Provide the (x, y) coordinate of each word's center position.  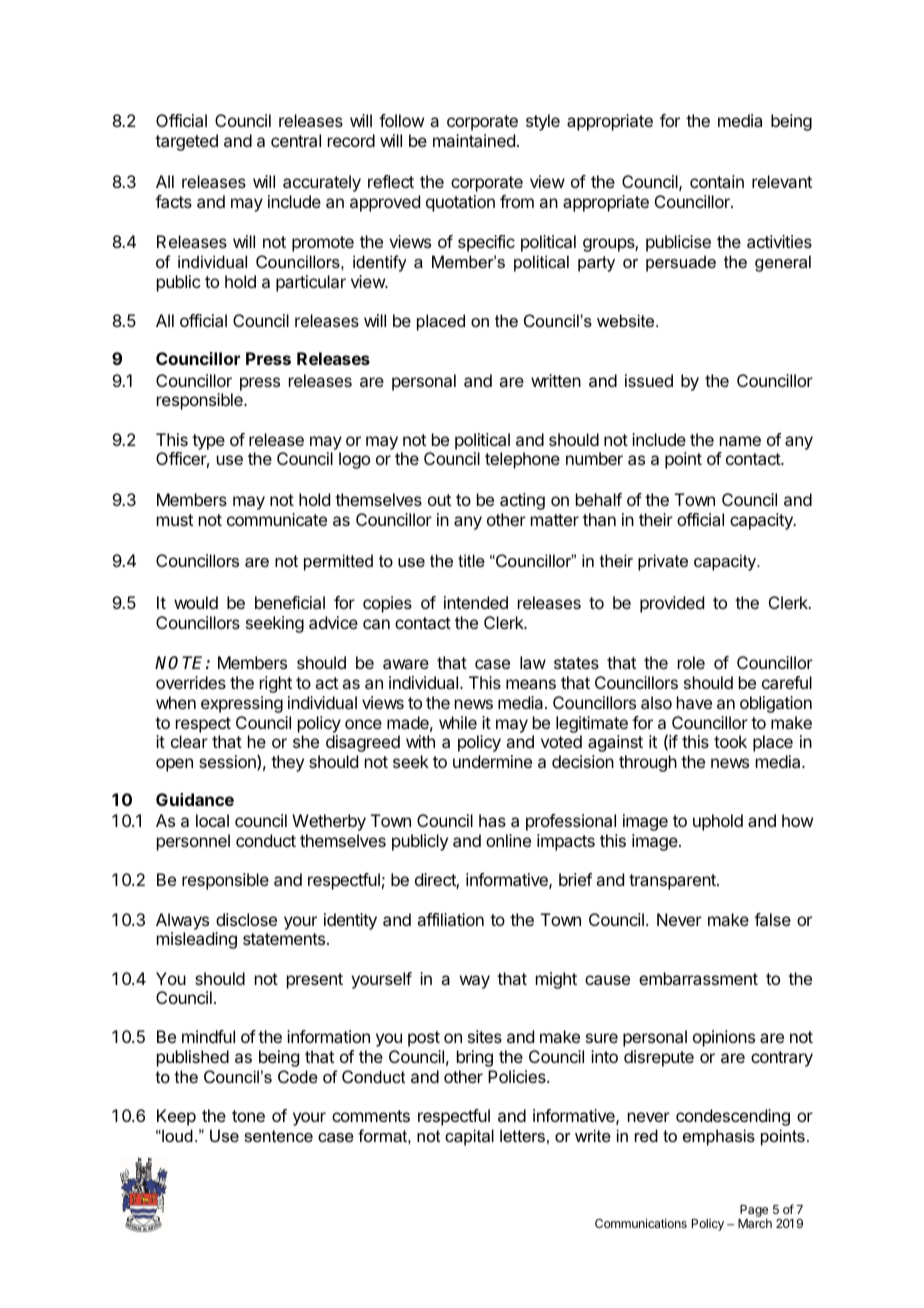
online (508, 840)
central (296, 140)
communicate (277, 519)
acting (522, 501)
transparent (673, 882)
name (740, 441)
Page (753, 1212)
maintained (474, 140)
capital (469, 1137)
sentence (278, 1136)
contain (717, 181)
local (212, 820)
